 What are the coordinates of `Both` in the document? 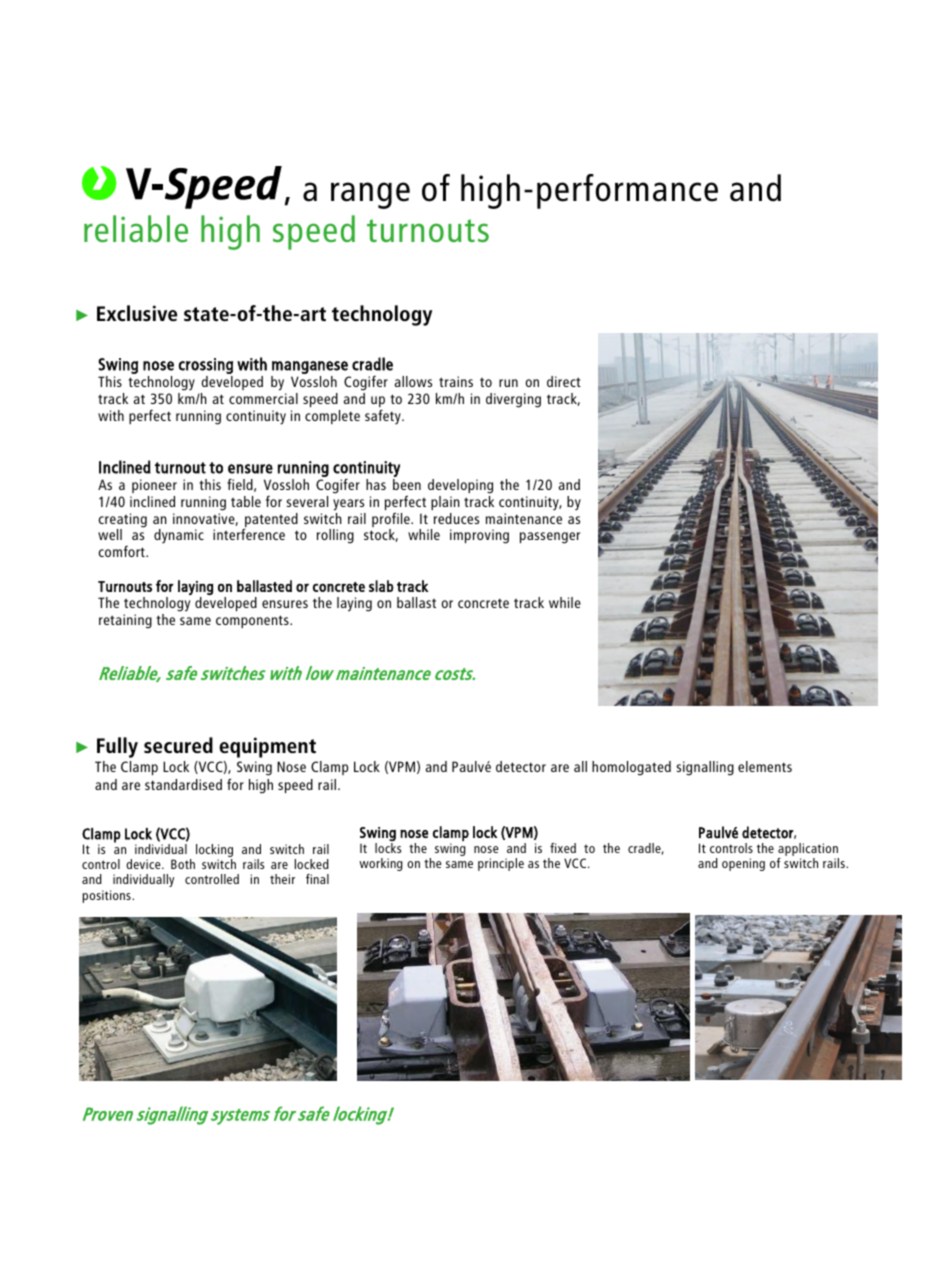 It's located at (183, 864).
